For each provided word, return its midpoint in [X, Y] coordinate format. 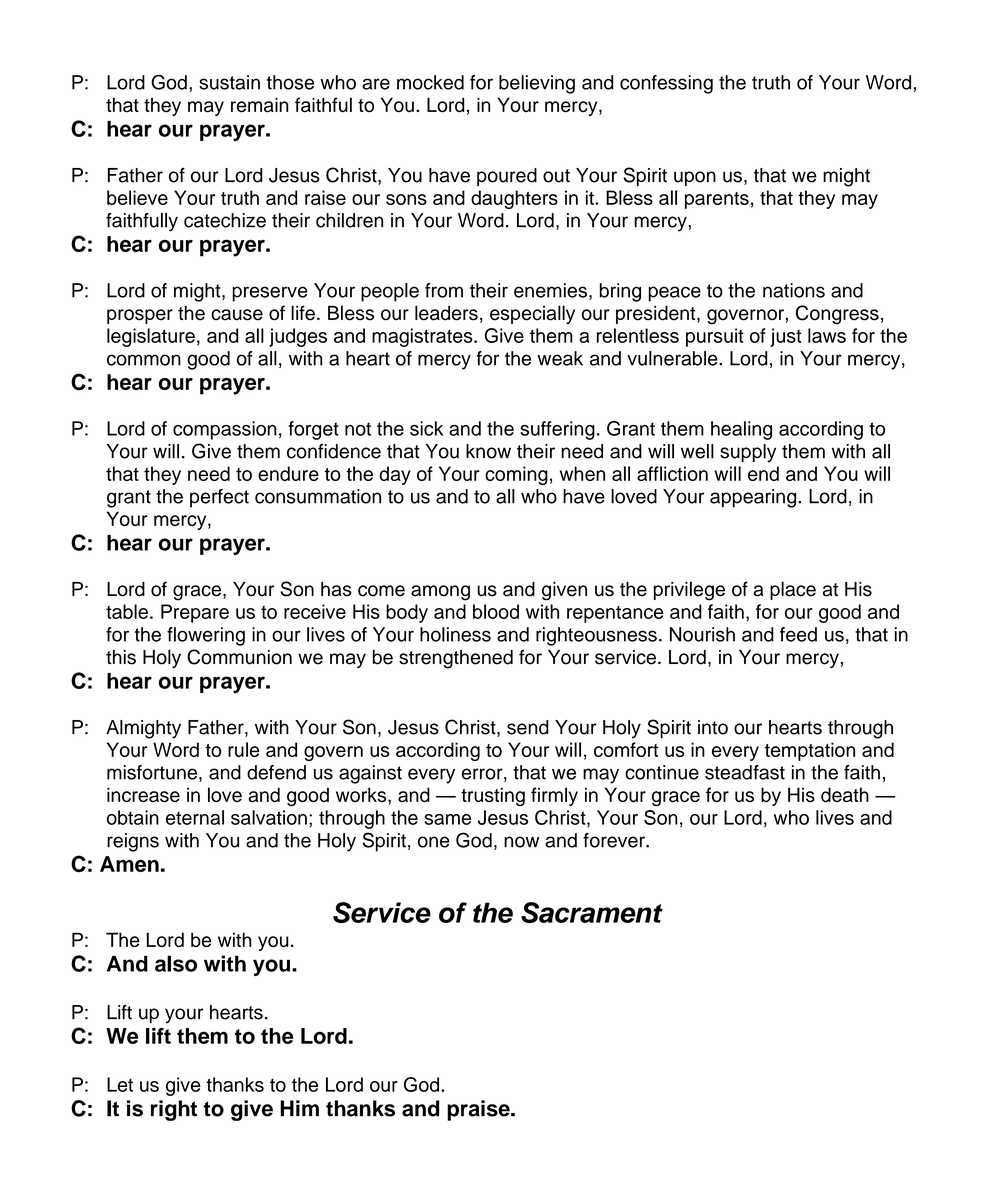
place [793, 590]
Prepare [195, 613]
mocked [430, 82]
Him [299, 1108]
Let [120, 1084]
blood [496, 611]
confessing [666, 84]
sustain [229, 82]
